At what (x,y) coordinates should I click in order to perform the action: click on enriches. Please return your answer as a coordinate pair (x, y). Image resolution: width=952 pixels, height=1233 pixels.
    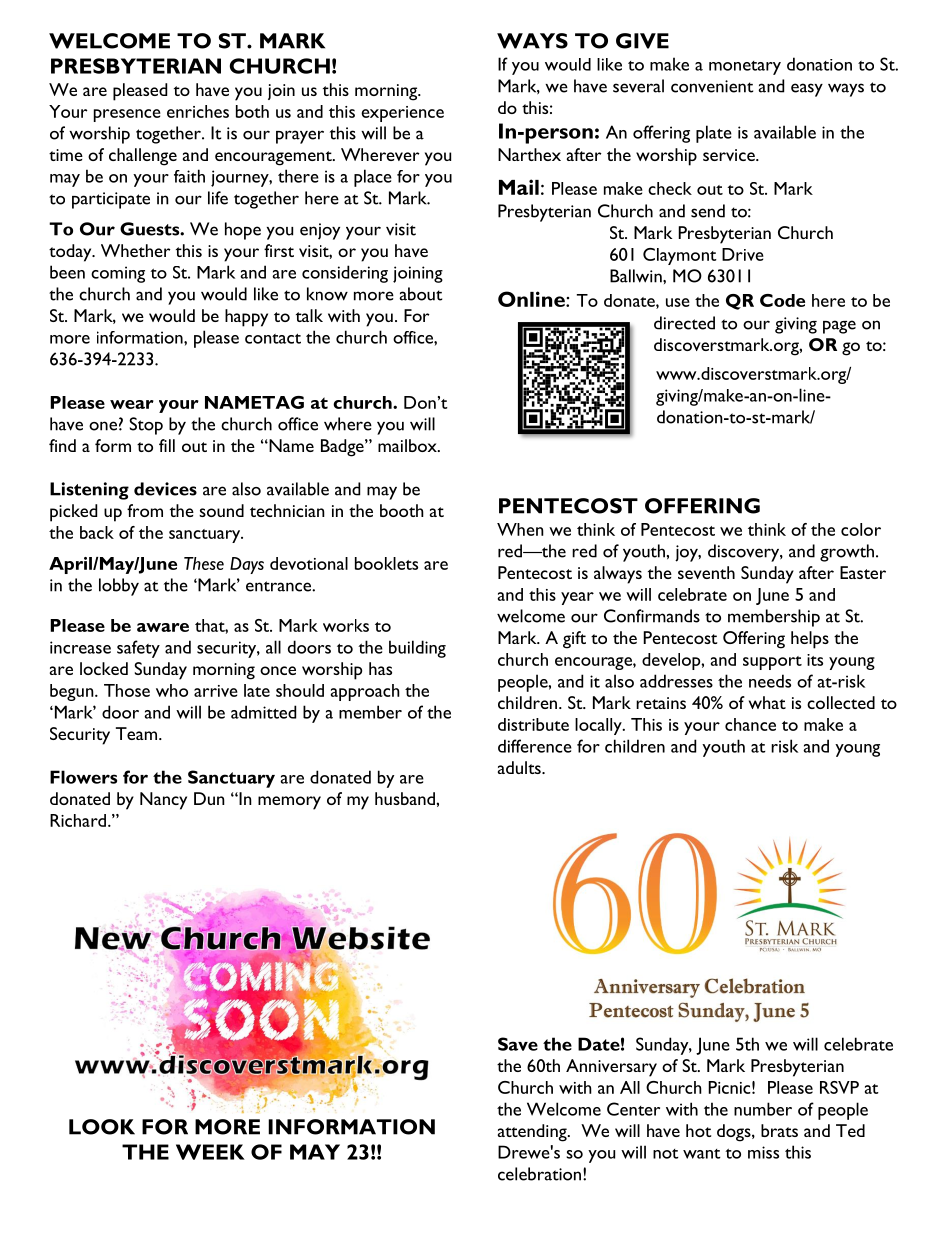
    Looking at the image, I should click on (198, 111).
